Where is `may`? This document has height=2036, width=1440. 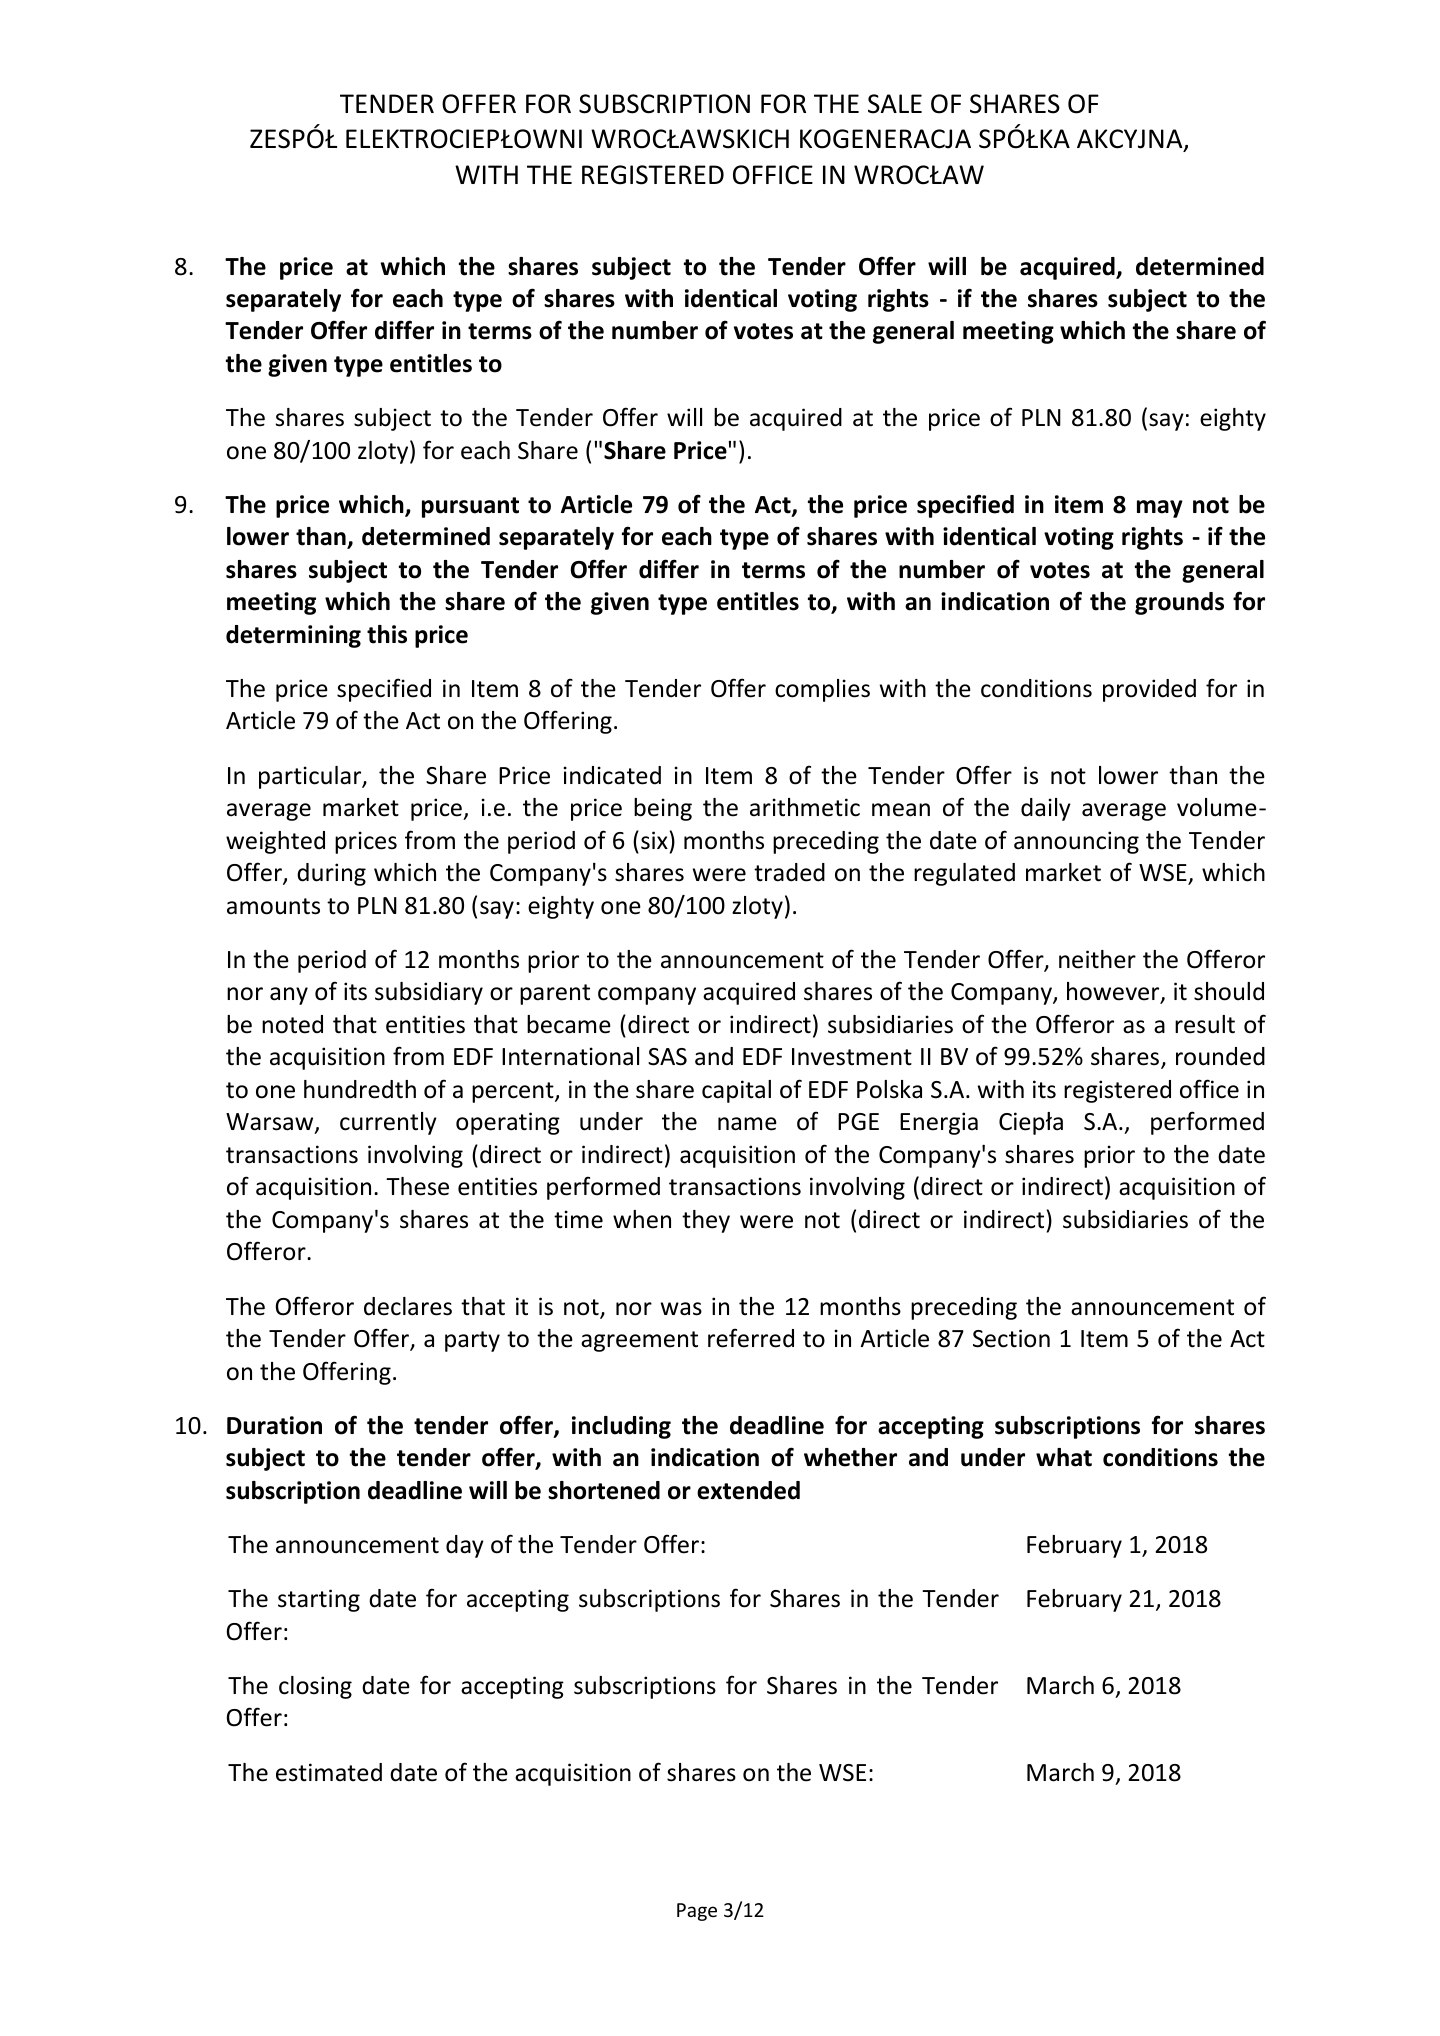
may is located at coordinates (1160, 509).
